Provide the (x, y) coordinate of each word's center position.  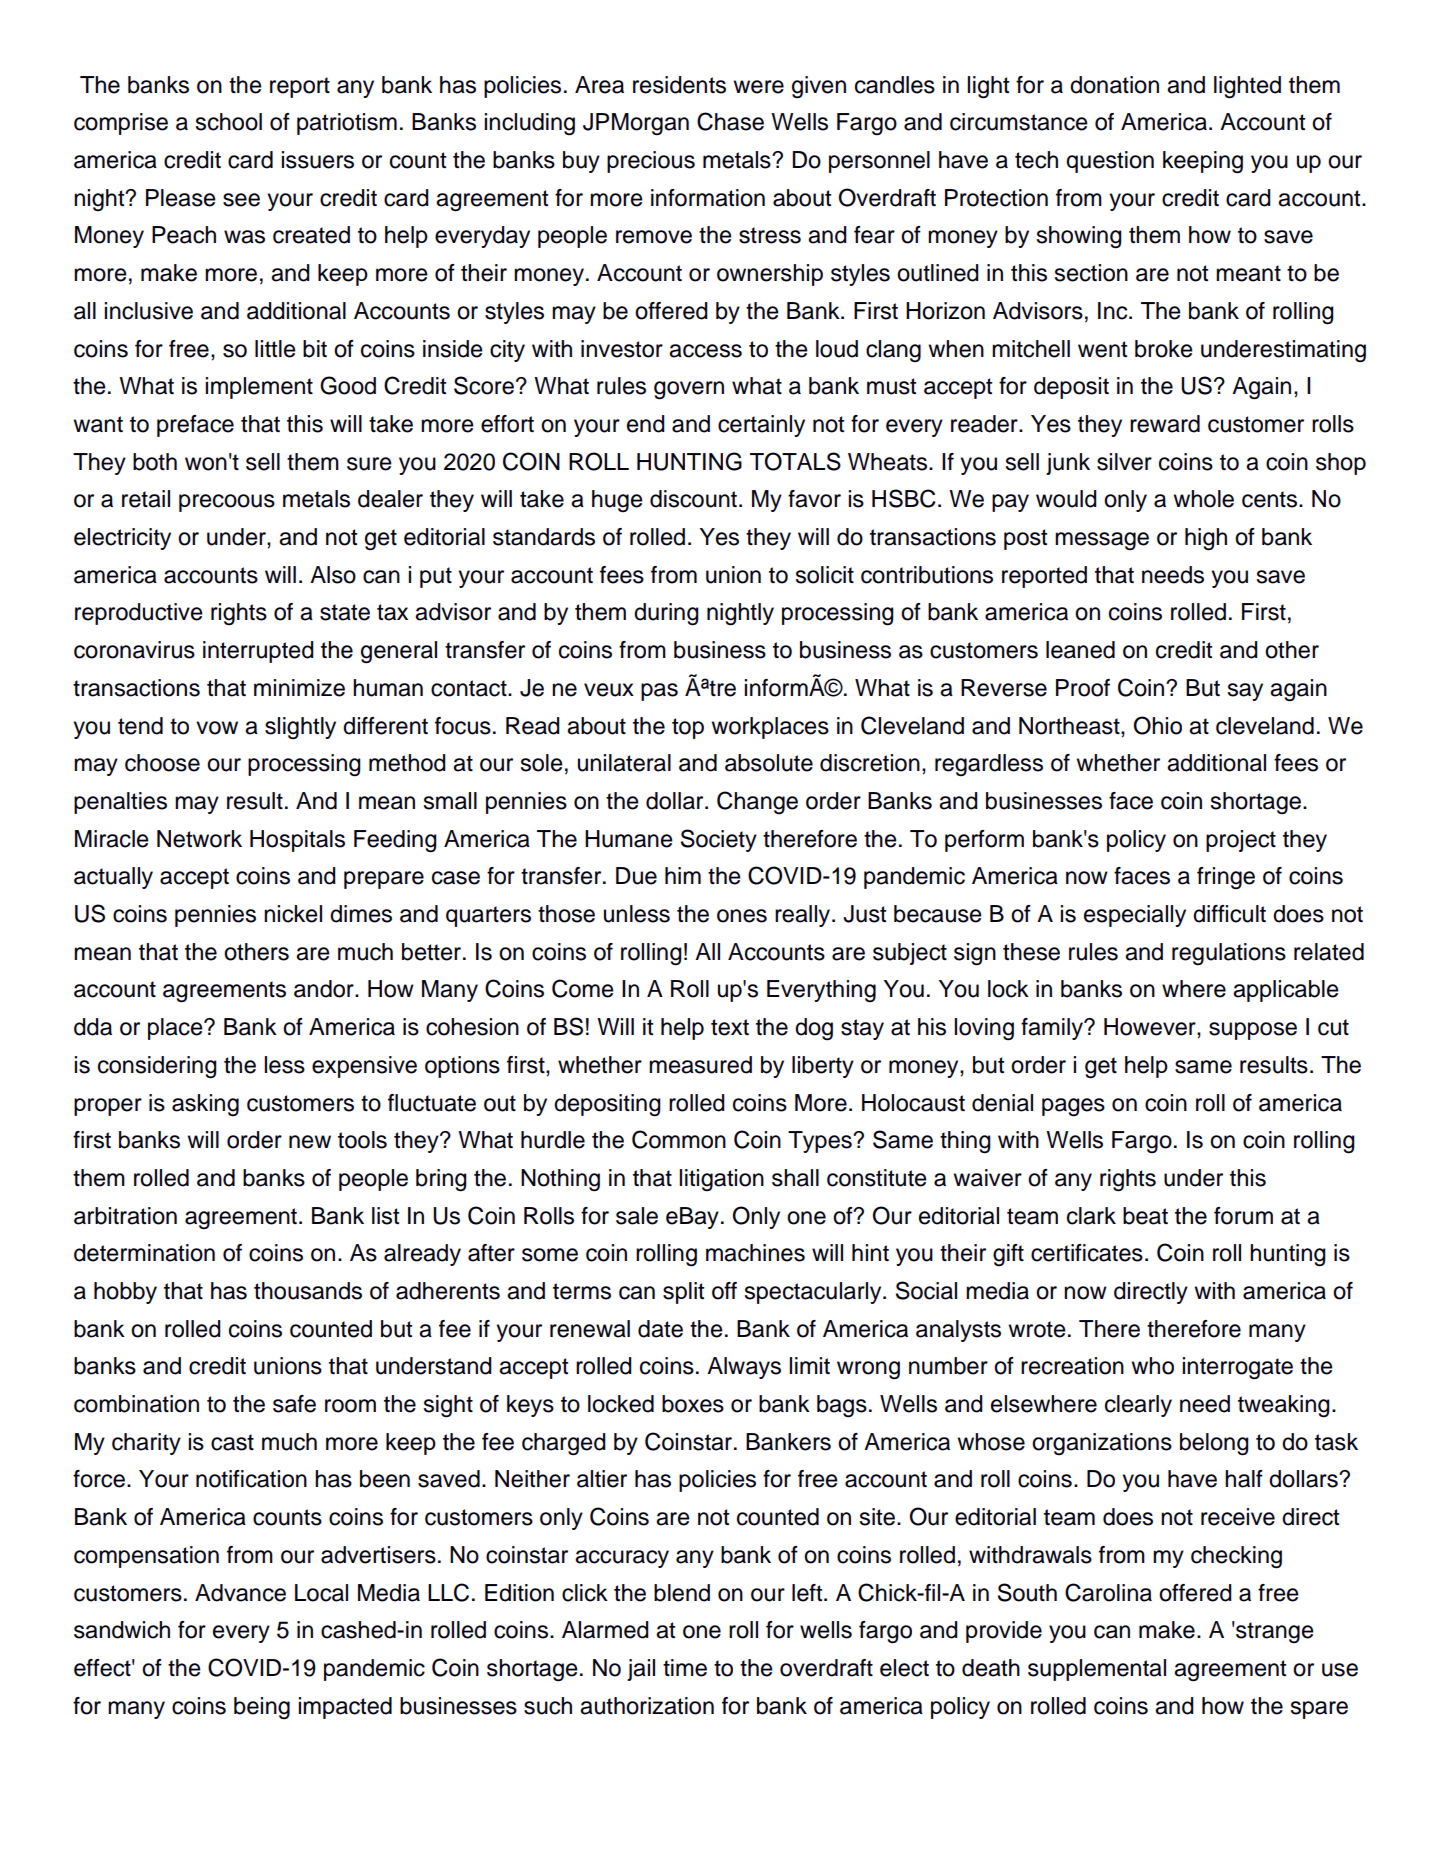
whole (1203, 499)
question (1110, 162)
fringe (1226, 878)
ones (742, 916)
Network (199, 839)
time (685, 1668)
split (683, 1293)
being (262, 1708)
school (229, 122)
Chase (730, 121)
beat (1145, 1216)
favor (814, 499)
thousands (308, 1291)
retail (146, 499)
